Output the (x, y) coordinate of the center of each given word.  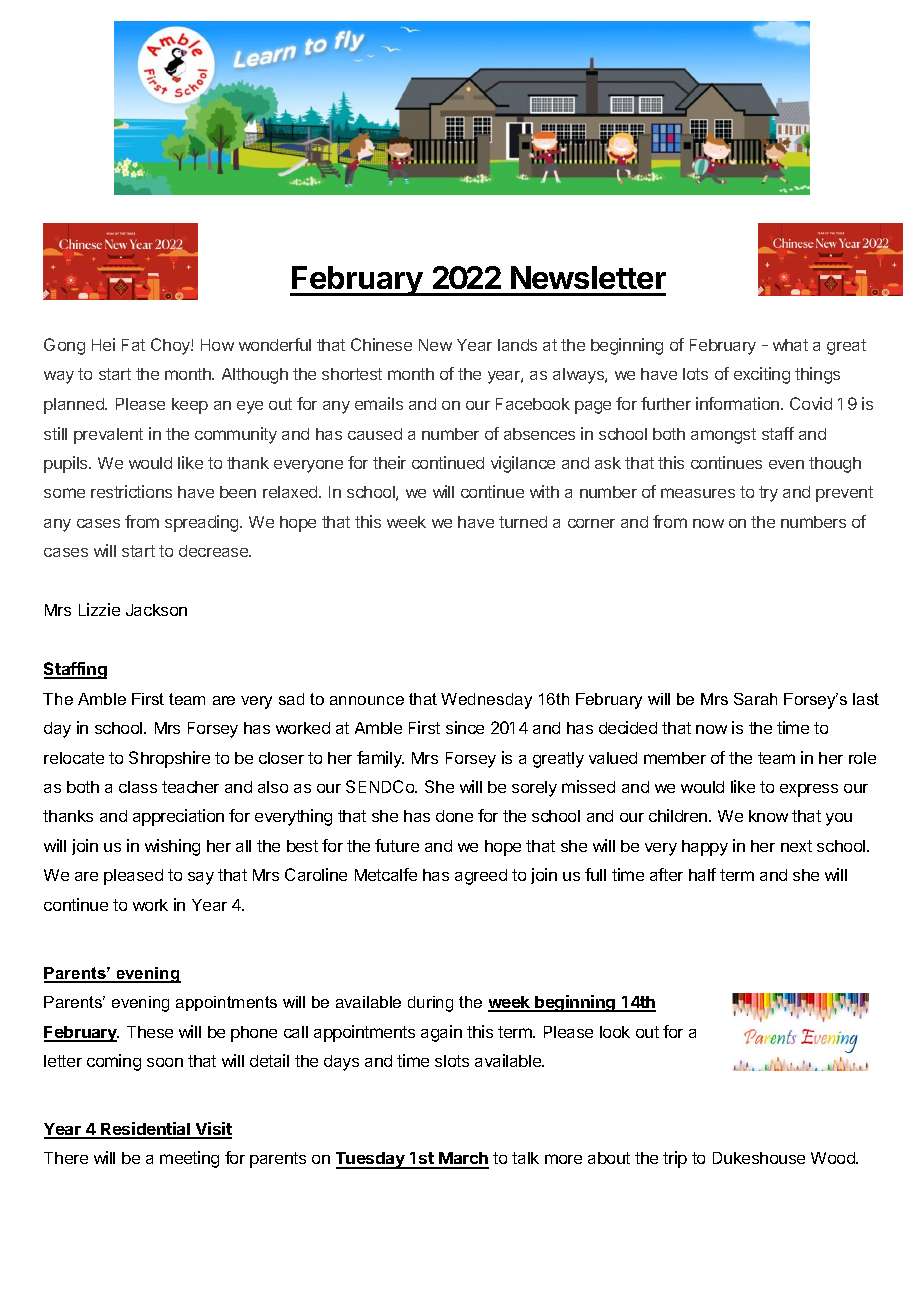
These (150, 1032)
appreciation (178, 817)
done (454, 816)
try (768, 494)
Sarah (755, 699)
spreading (203, 523)
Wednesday (486, 701)
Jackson (156, 610)
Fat (133, 345)
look (615, 1032)
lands (517, 345)
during (430, 1004)
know (768, 816)
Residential (145, 1130)
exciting (762, 375)
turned (523, 522)
